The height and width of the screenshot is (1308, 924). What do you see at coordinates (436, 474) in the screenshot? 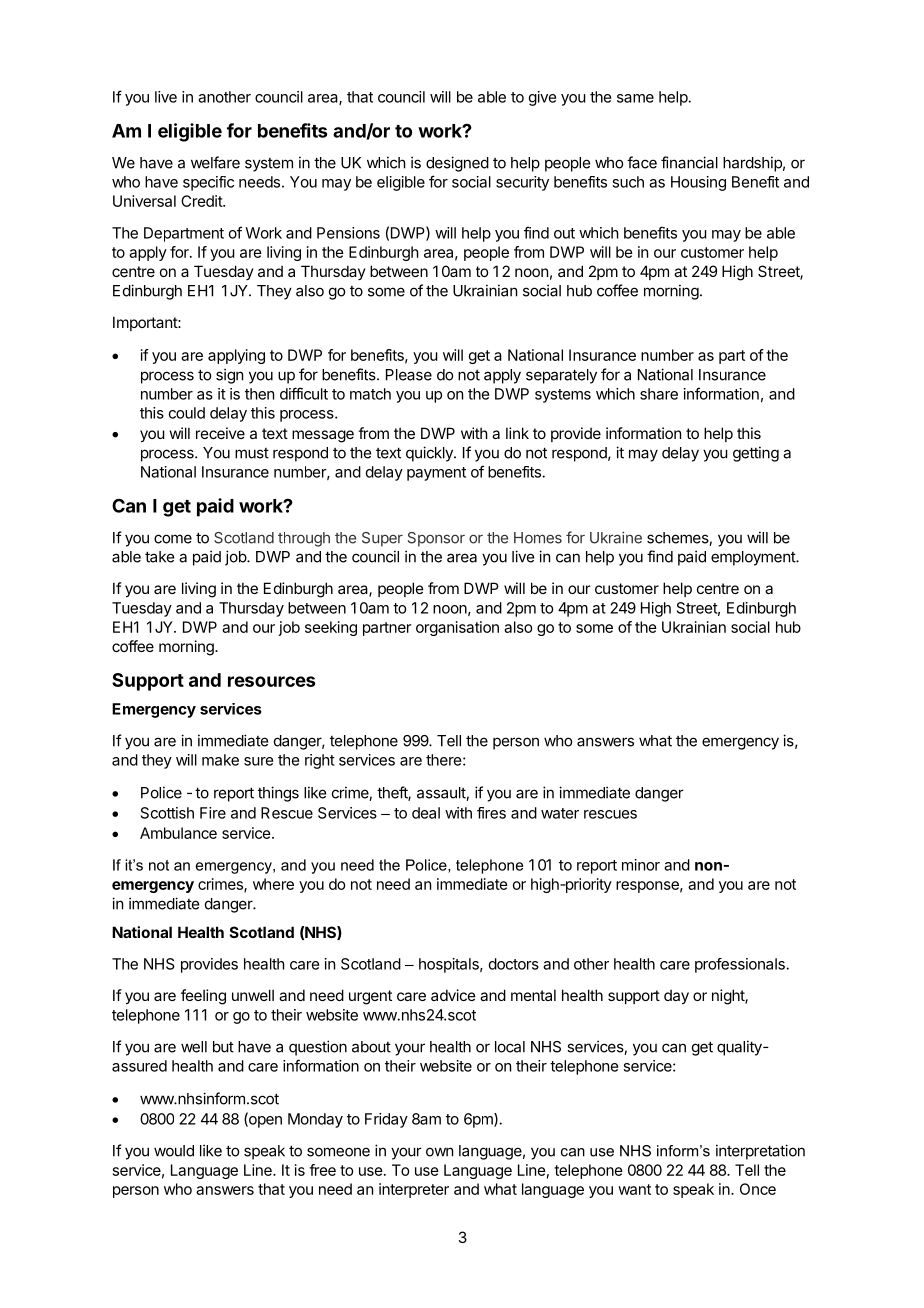
I see `payment` at bounding box center [436, 474].
